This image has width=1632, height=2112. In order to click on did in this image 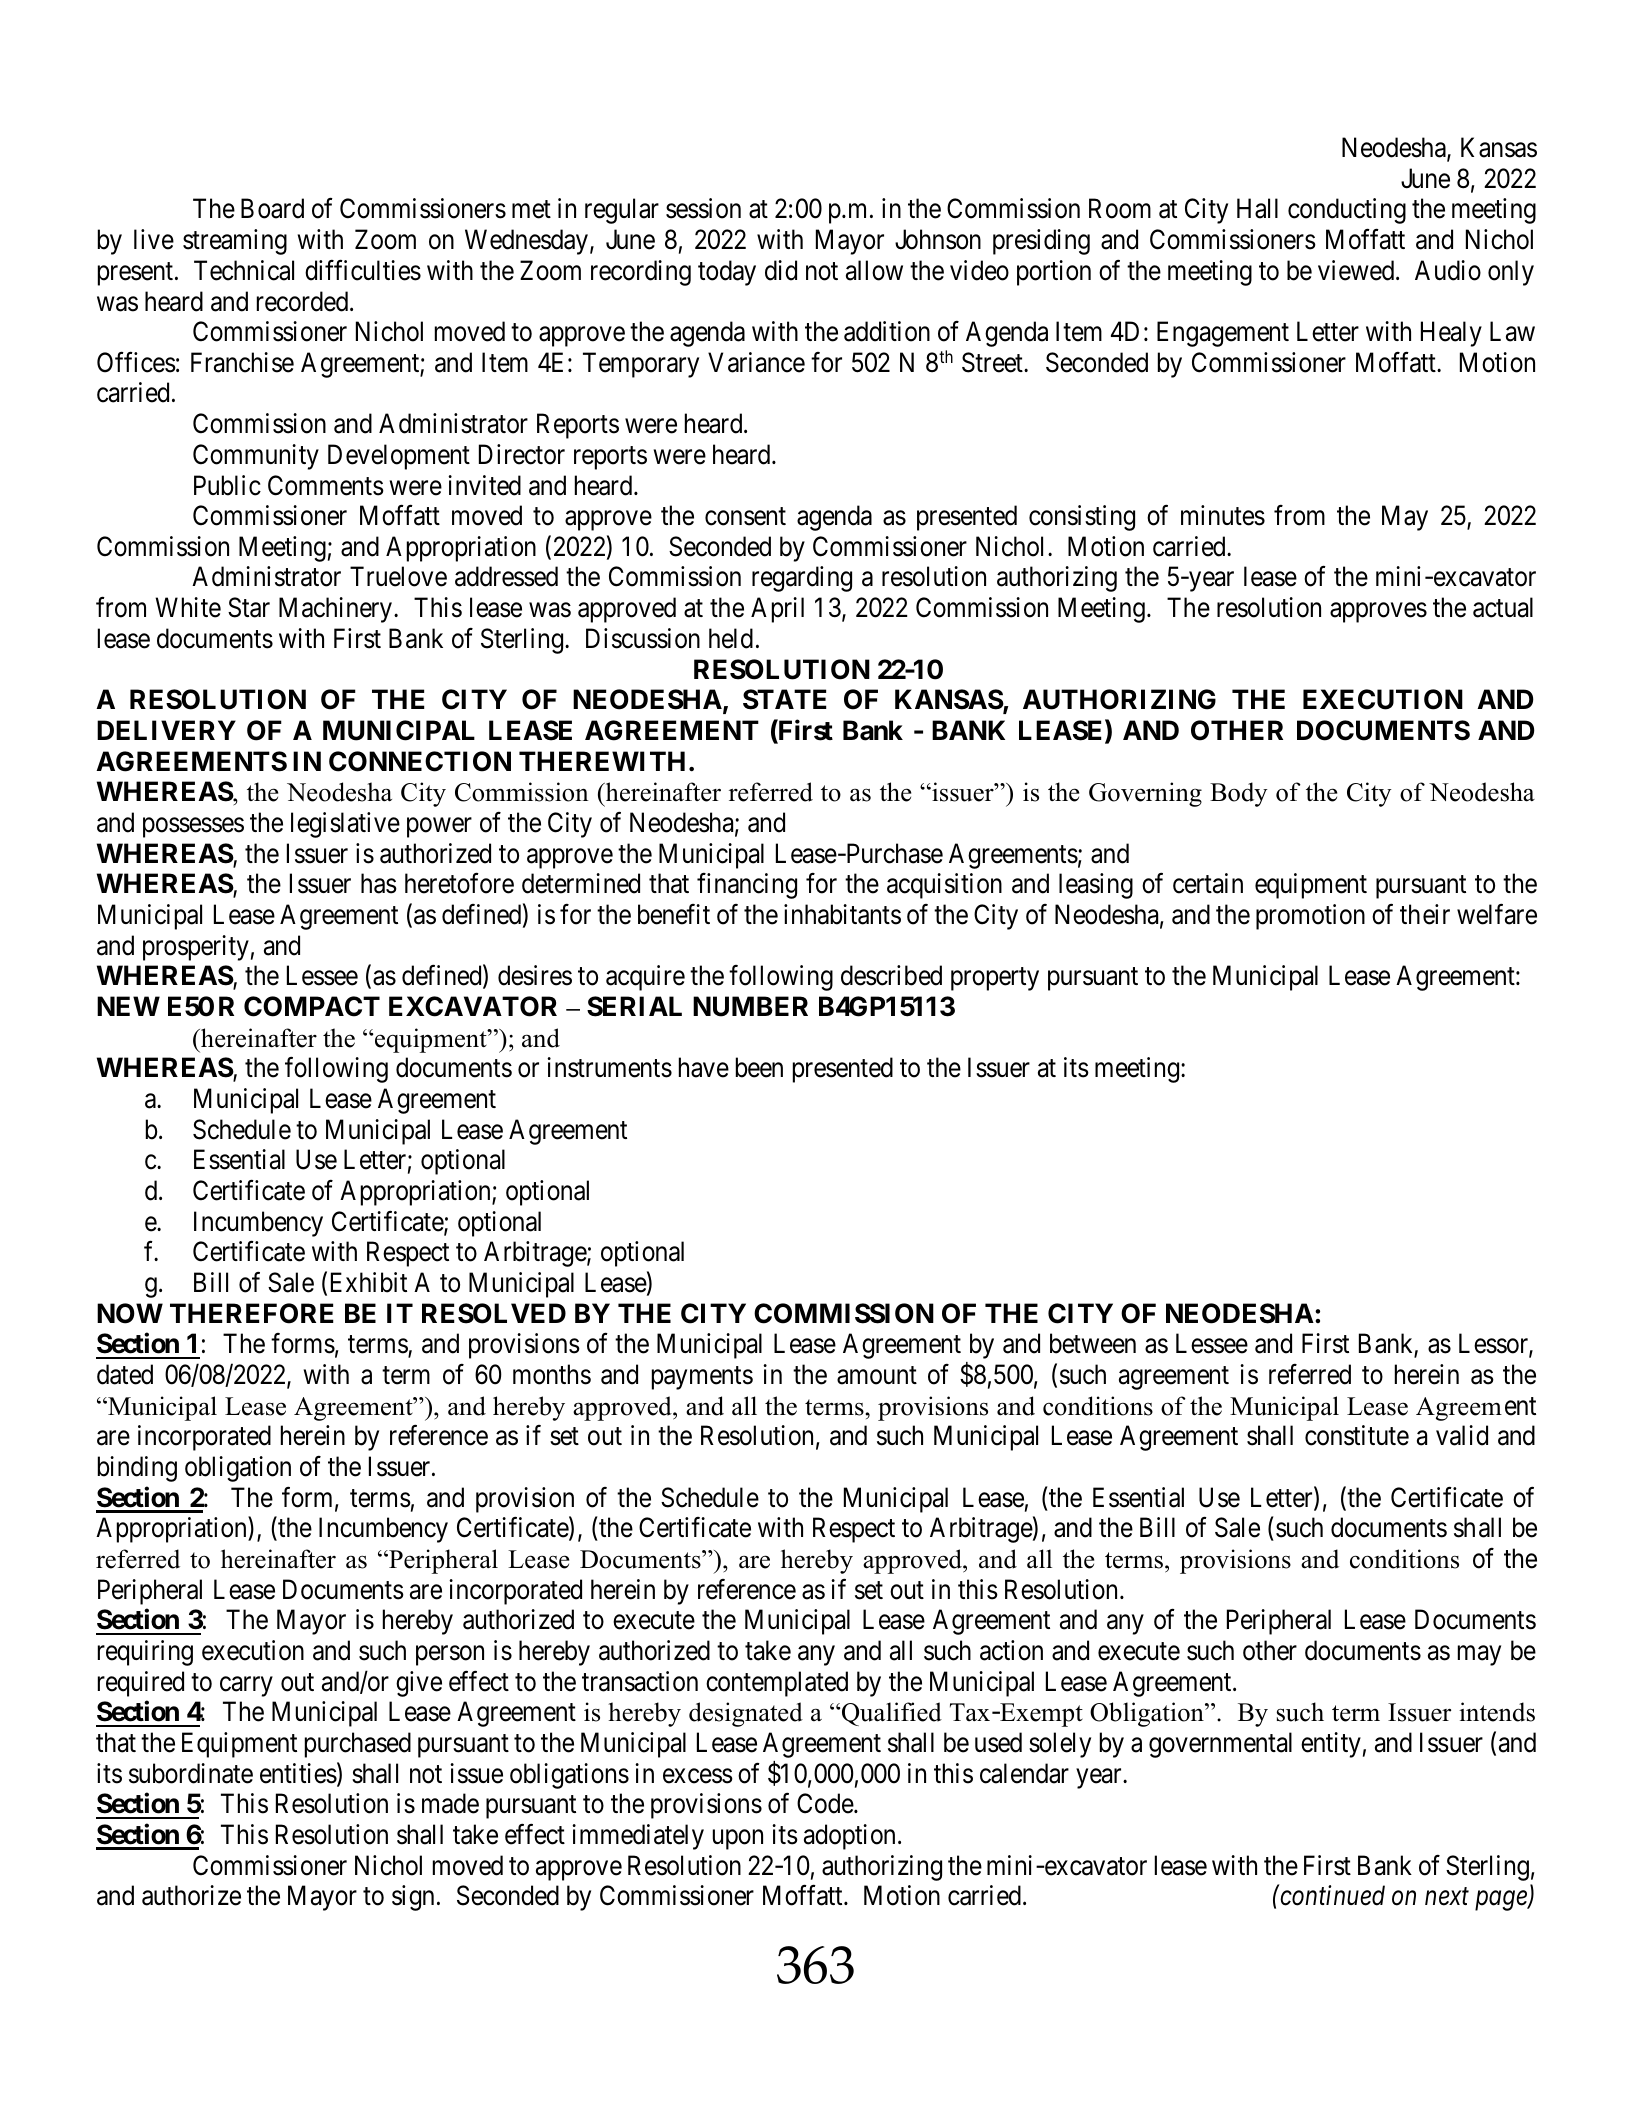, I will do `click(781, 270)`.
